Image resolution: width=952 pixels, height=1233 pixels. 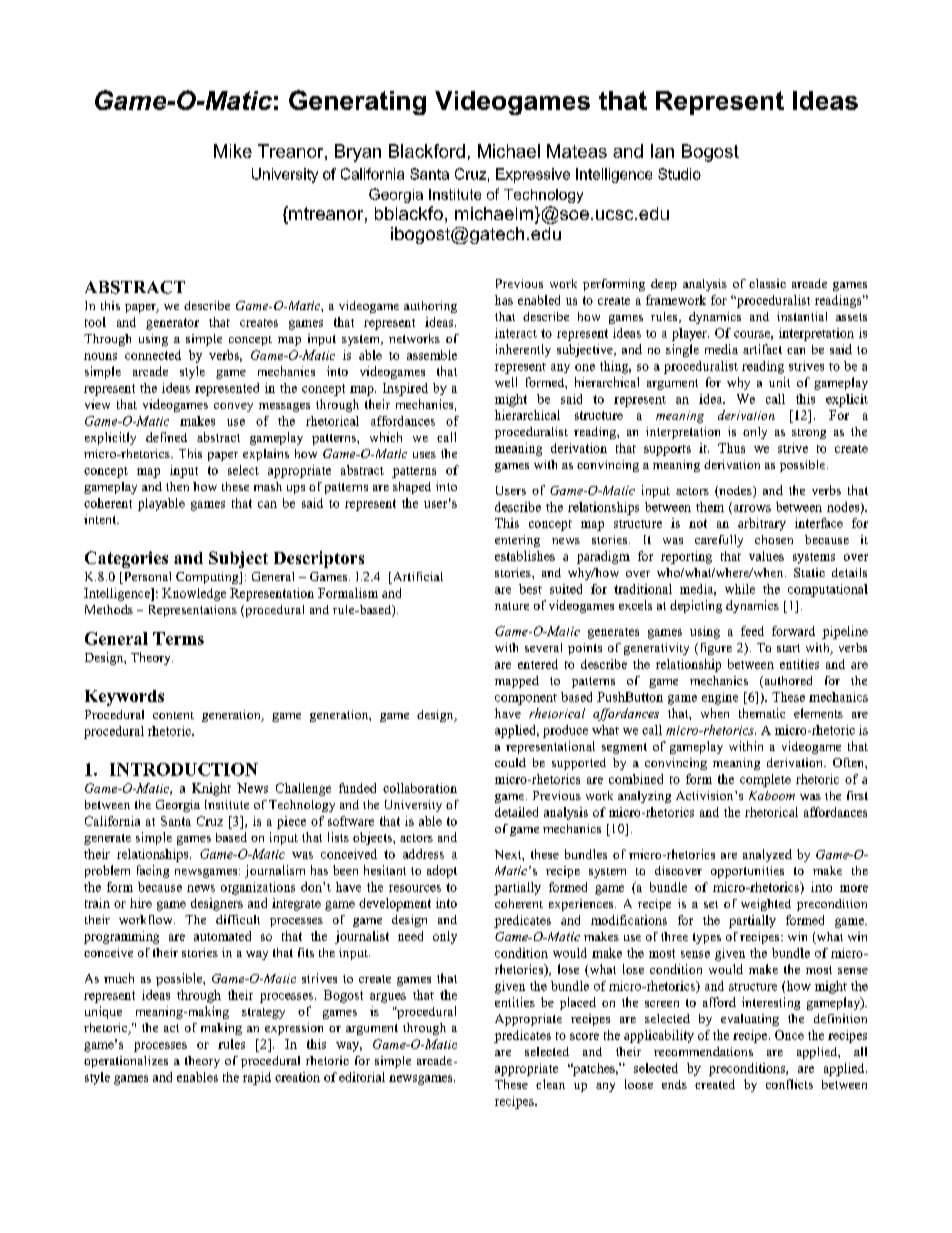 What do you see at coordinates (194, 594) in the screenshot?
I see `Knowledge` at bounding box center [194, 594].
